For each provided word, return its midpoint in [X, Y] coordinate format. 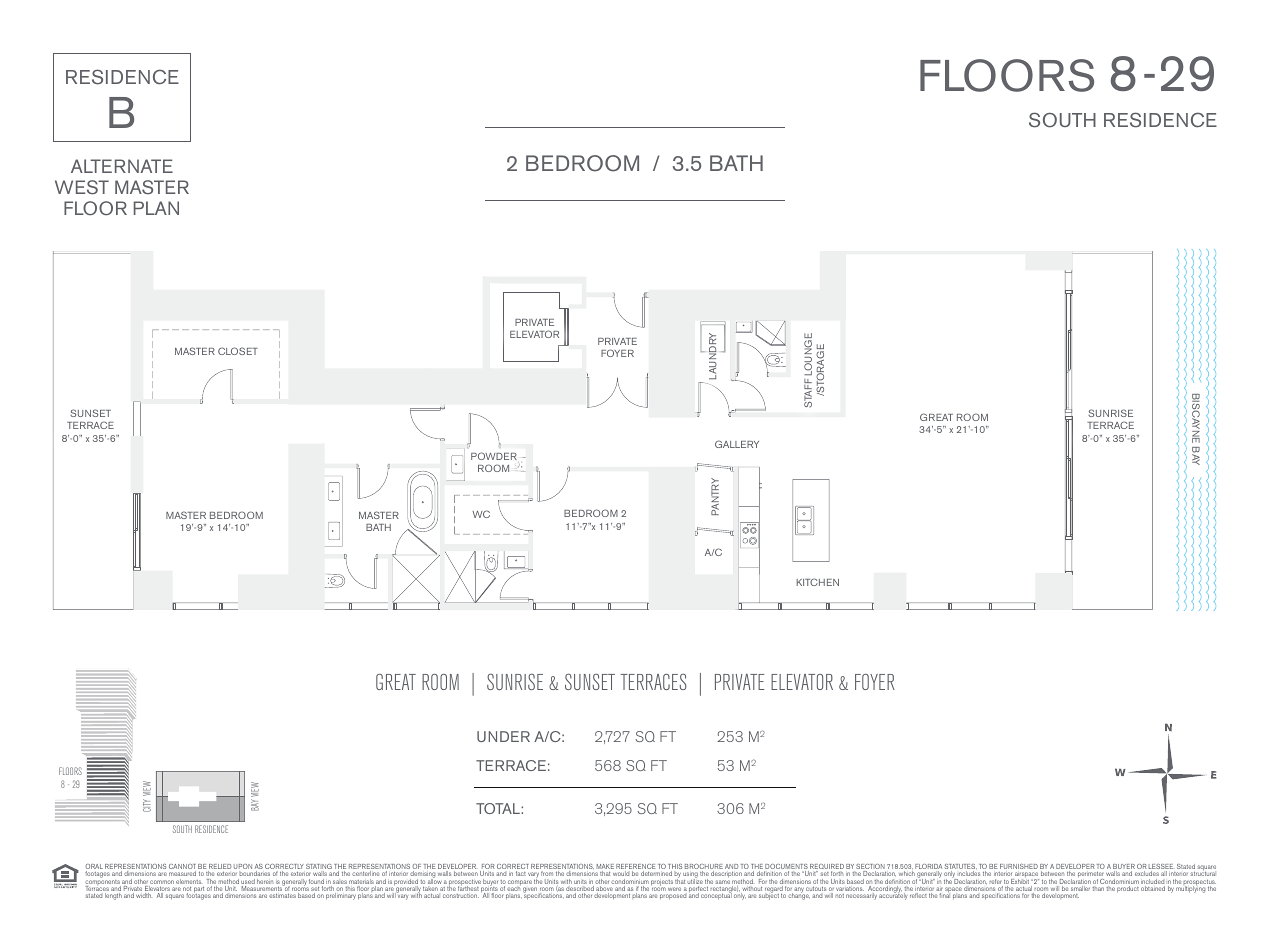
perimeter [1091, 876]
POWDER [494, 456]
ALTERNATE [122, 166]
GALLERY [737, 444]
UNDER [503, 736]
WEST [82, 187]
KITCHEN [818, 582]
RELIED [220, 868]
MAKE [605, 868]
